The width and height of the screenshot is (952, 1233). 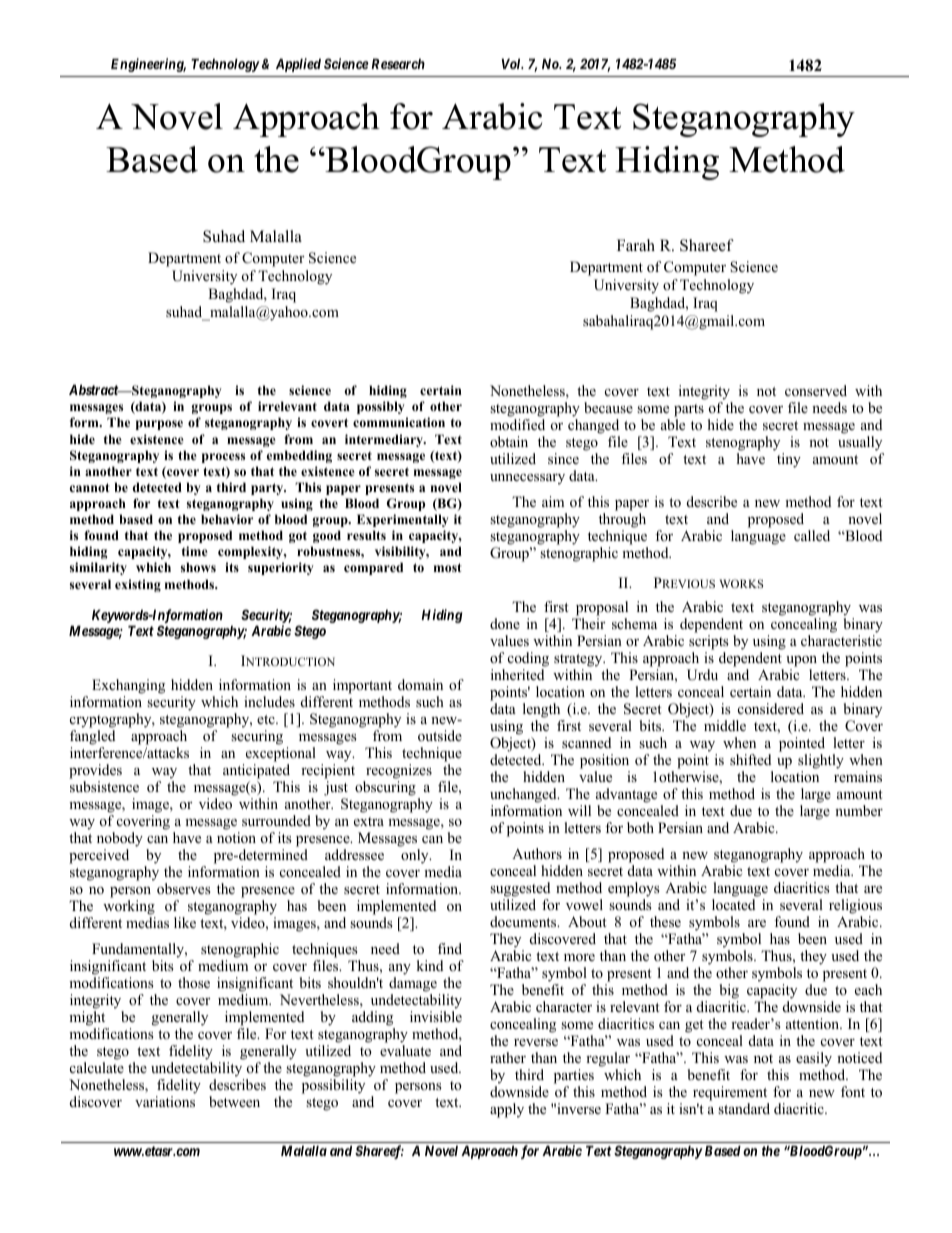 I want to click on variations, so click(x=165, y=1101).
